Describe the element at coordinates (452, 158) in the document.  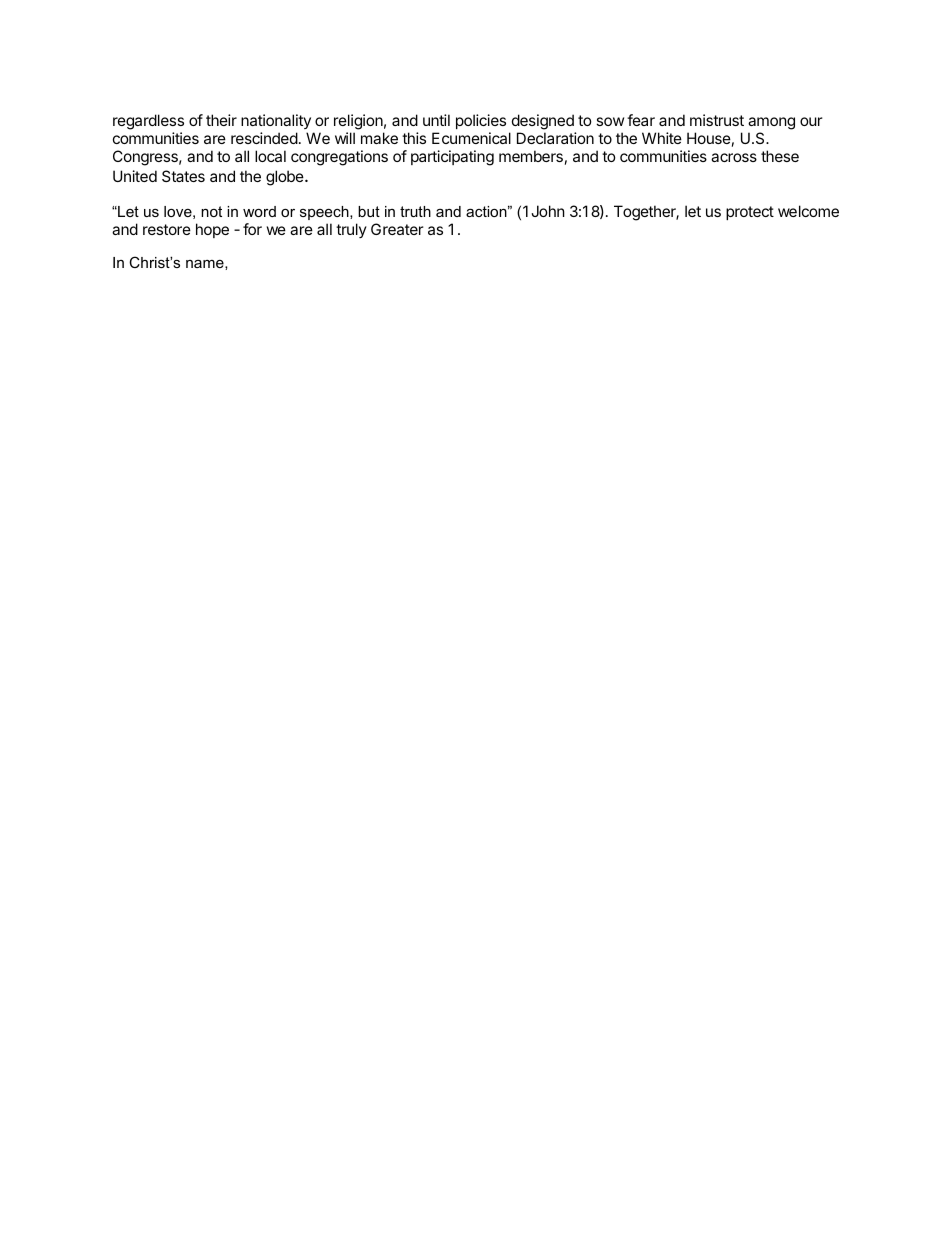
I see `participating` at that location.
